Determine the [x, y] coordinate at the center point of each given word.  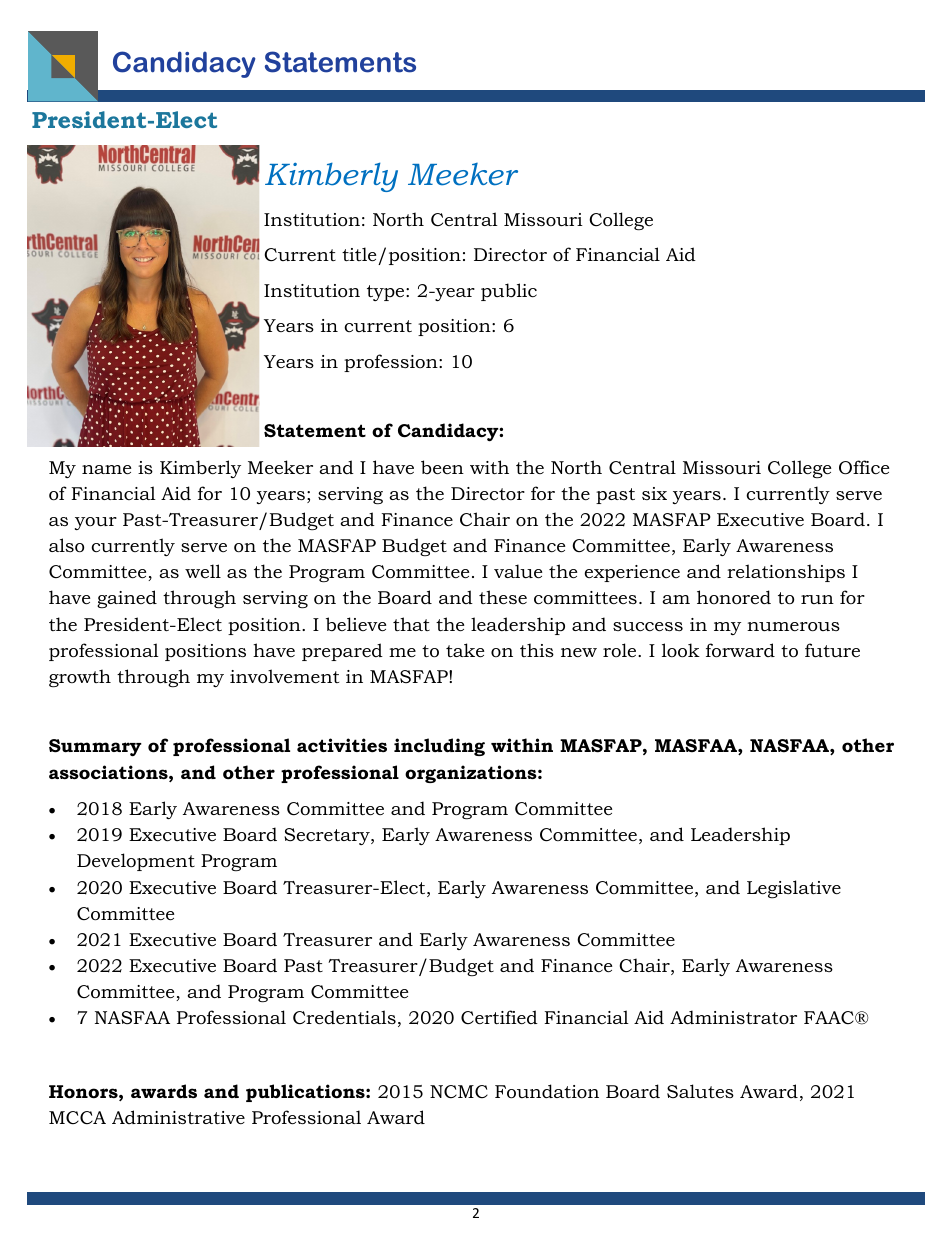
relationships [786, 573]
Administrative [178, 1117]
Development [136, 862]
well [203, 571]
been [442, 467]
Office [864, 467]
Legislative [794, 889]
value [518, 571]
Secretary [328, 836]
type [387, 293]
